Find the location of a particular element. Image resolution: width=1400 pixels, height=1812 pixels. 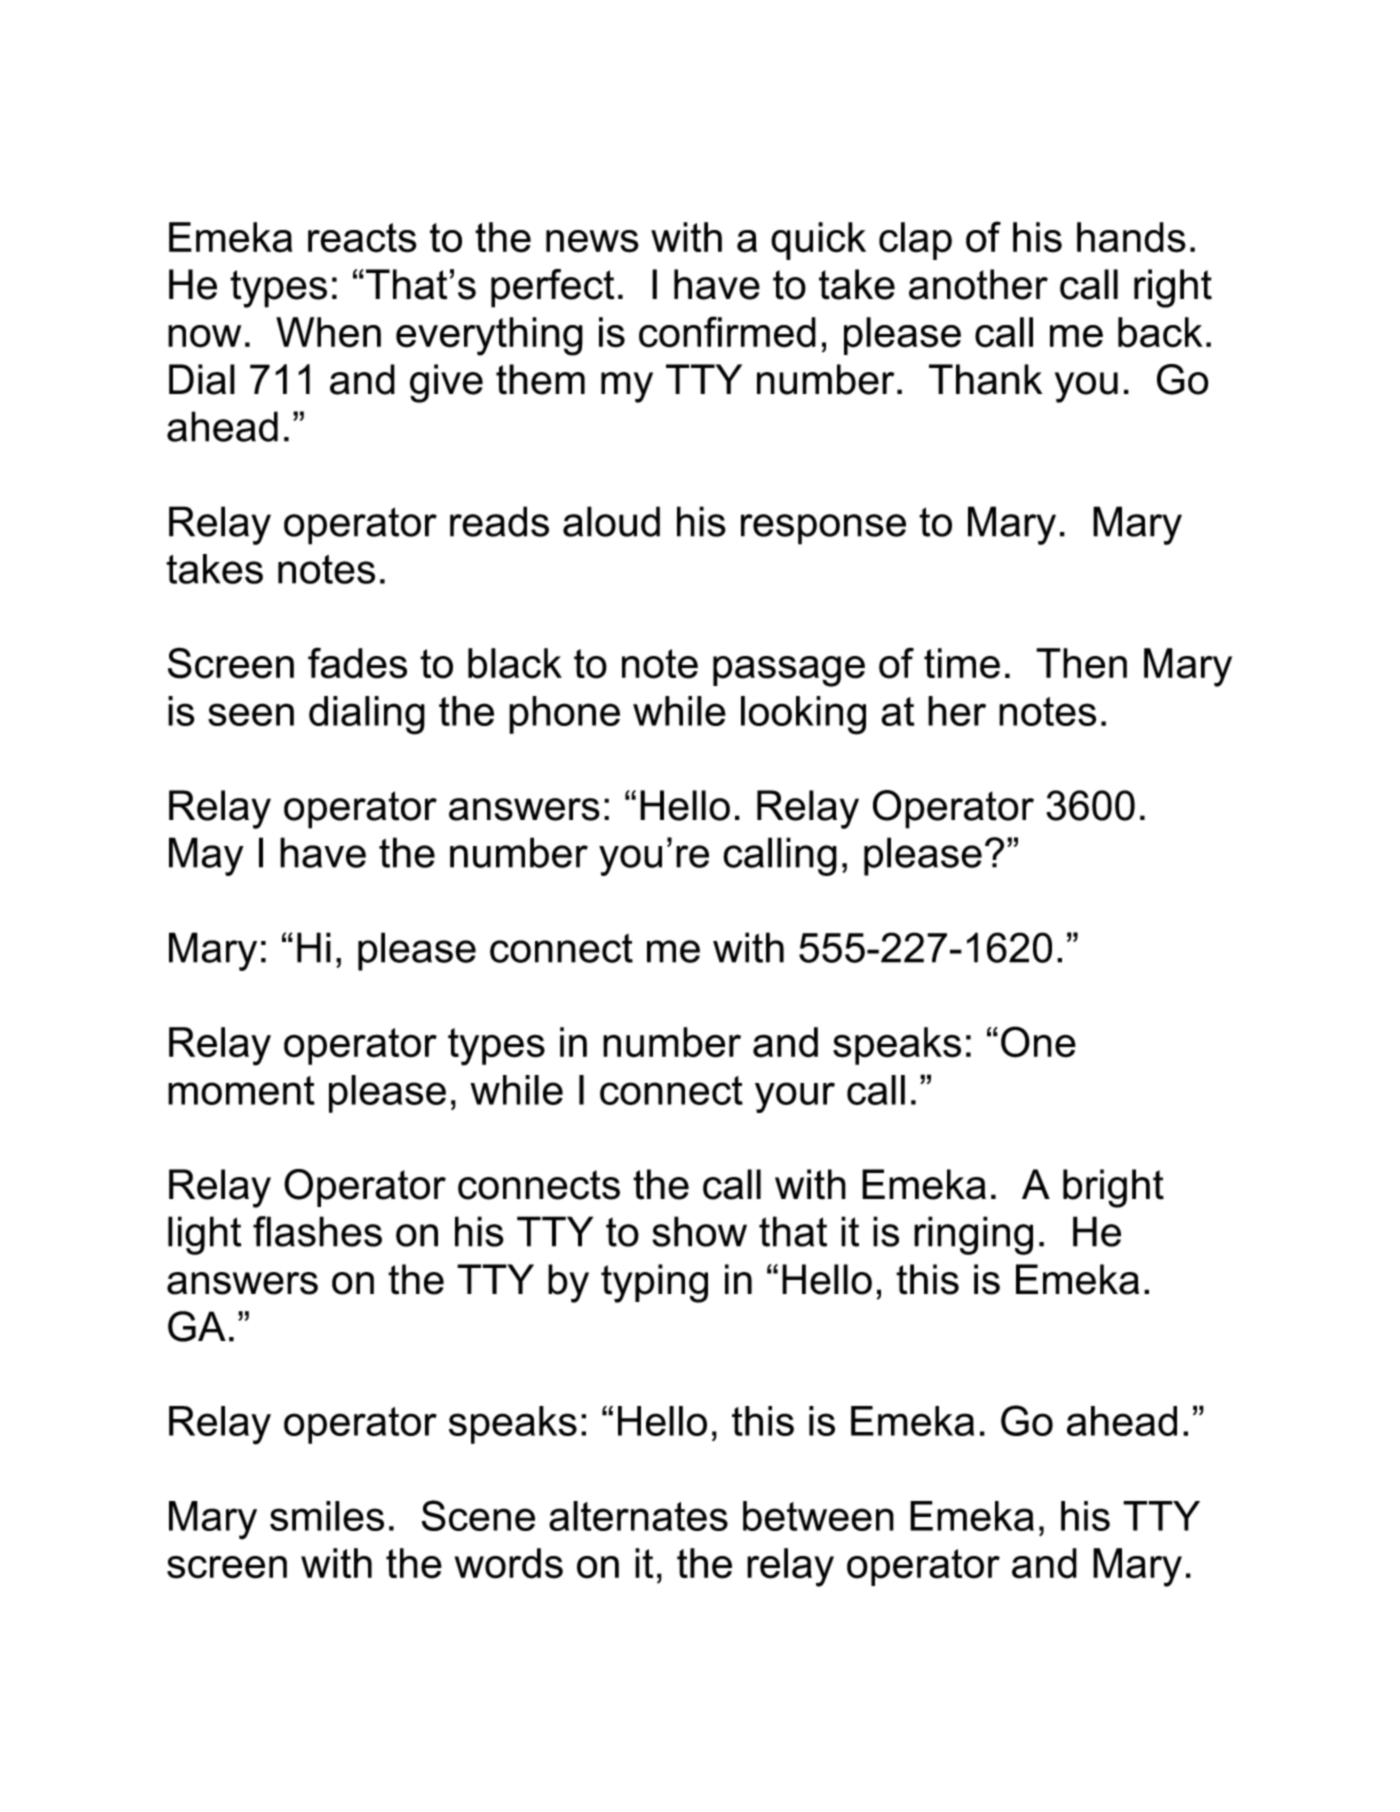

May is located at coordinates (206, 856).
